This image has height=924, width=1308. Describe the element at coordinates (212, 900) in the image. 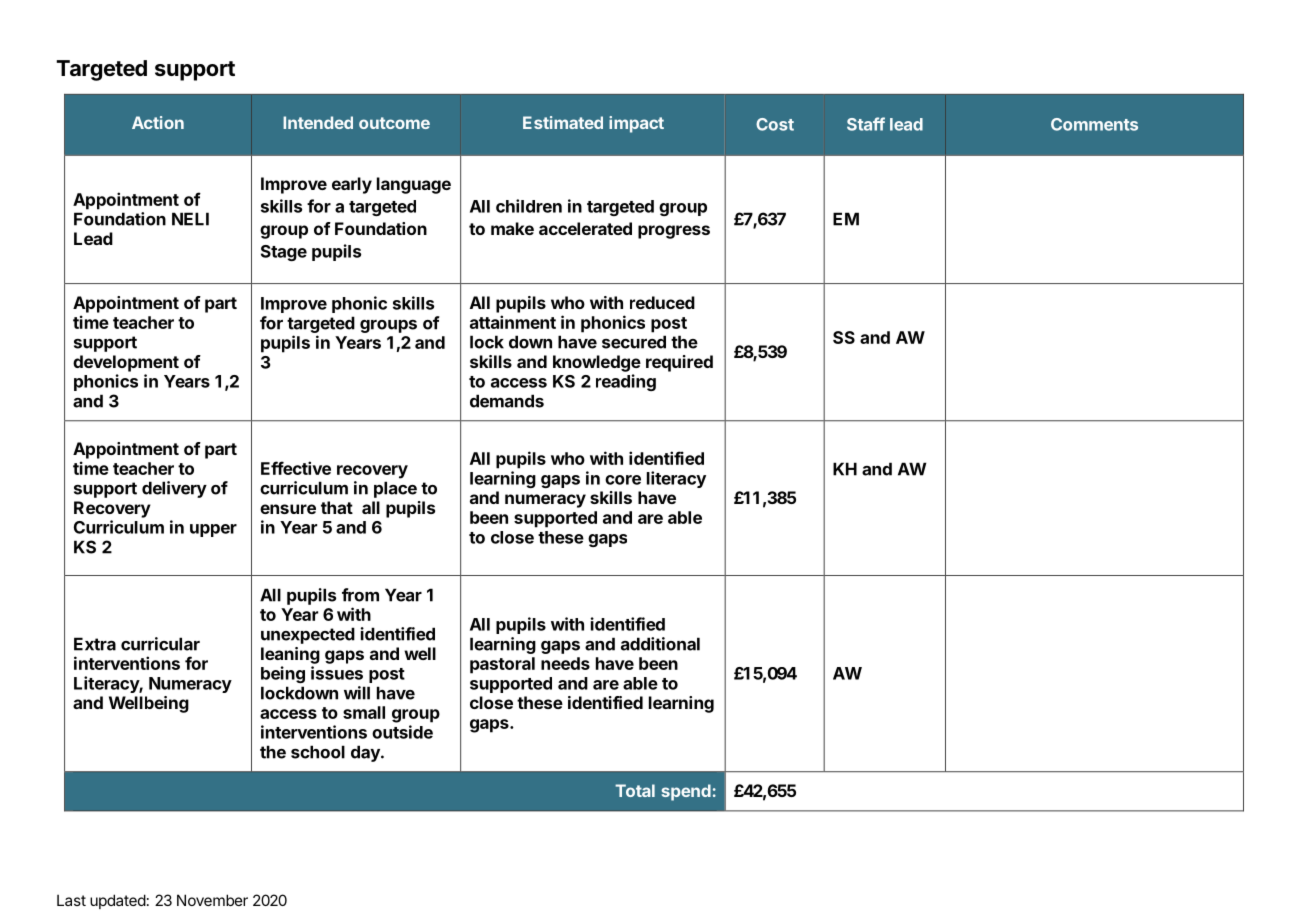

I see `November` at that location.
